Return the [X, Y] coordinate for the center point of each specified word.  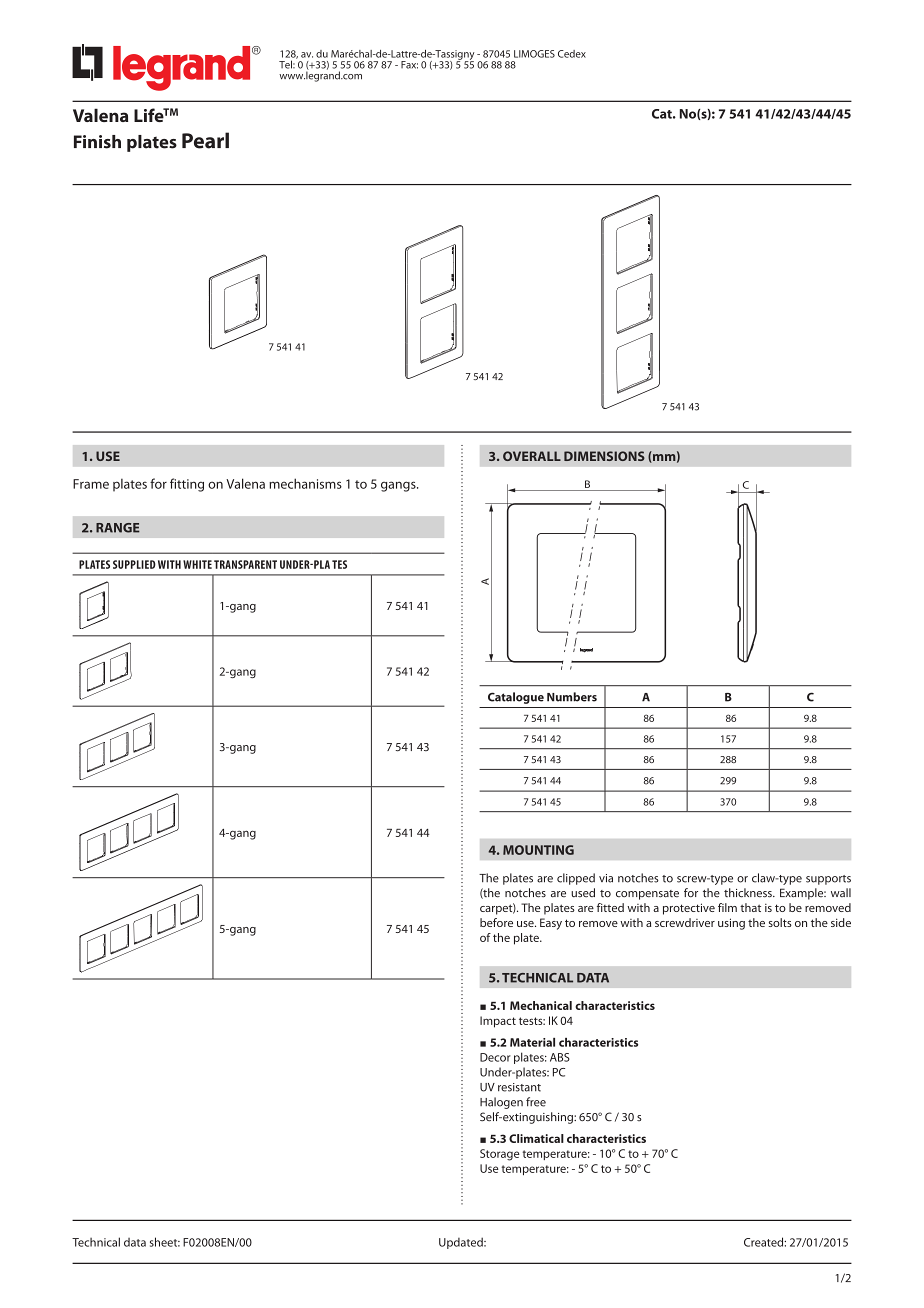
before [496, 922]
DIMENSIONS [604, 456]
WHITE [197, 564]
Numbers [572, 697]
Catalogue [516, 698]
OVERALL [532, 456]
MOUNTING [538, 850]
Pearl [205, 140]
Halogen [501, 1103]
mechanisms [305, 483]
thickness [749, 893]
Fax [409, 65]
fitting [187, 485]
